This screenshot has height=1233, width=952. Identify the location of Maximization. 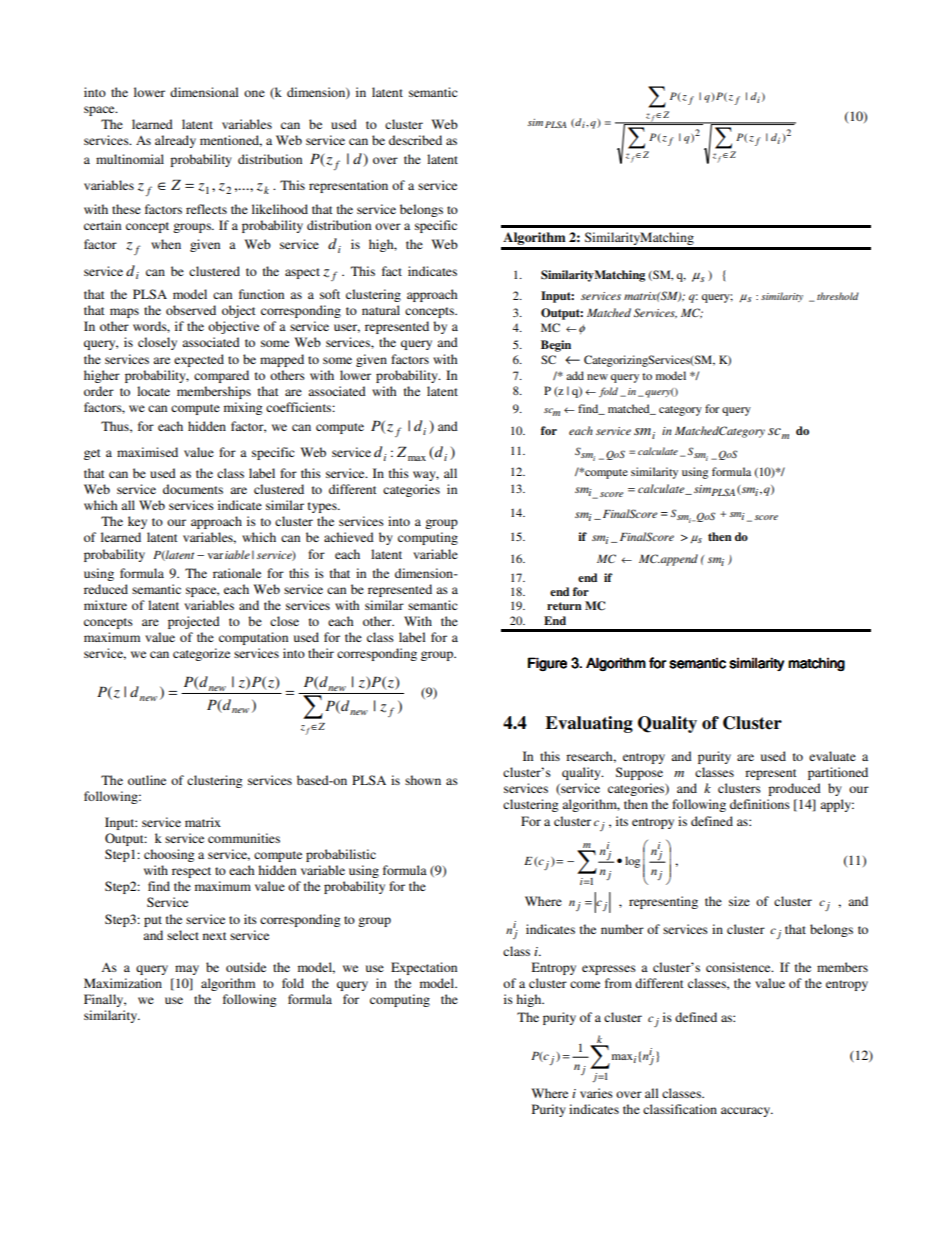
(123, 983).
